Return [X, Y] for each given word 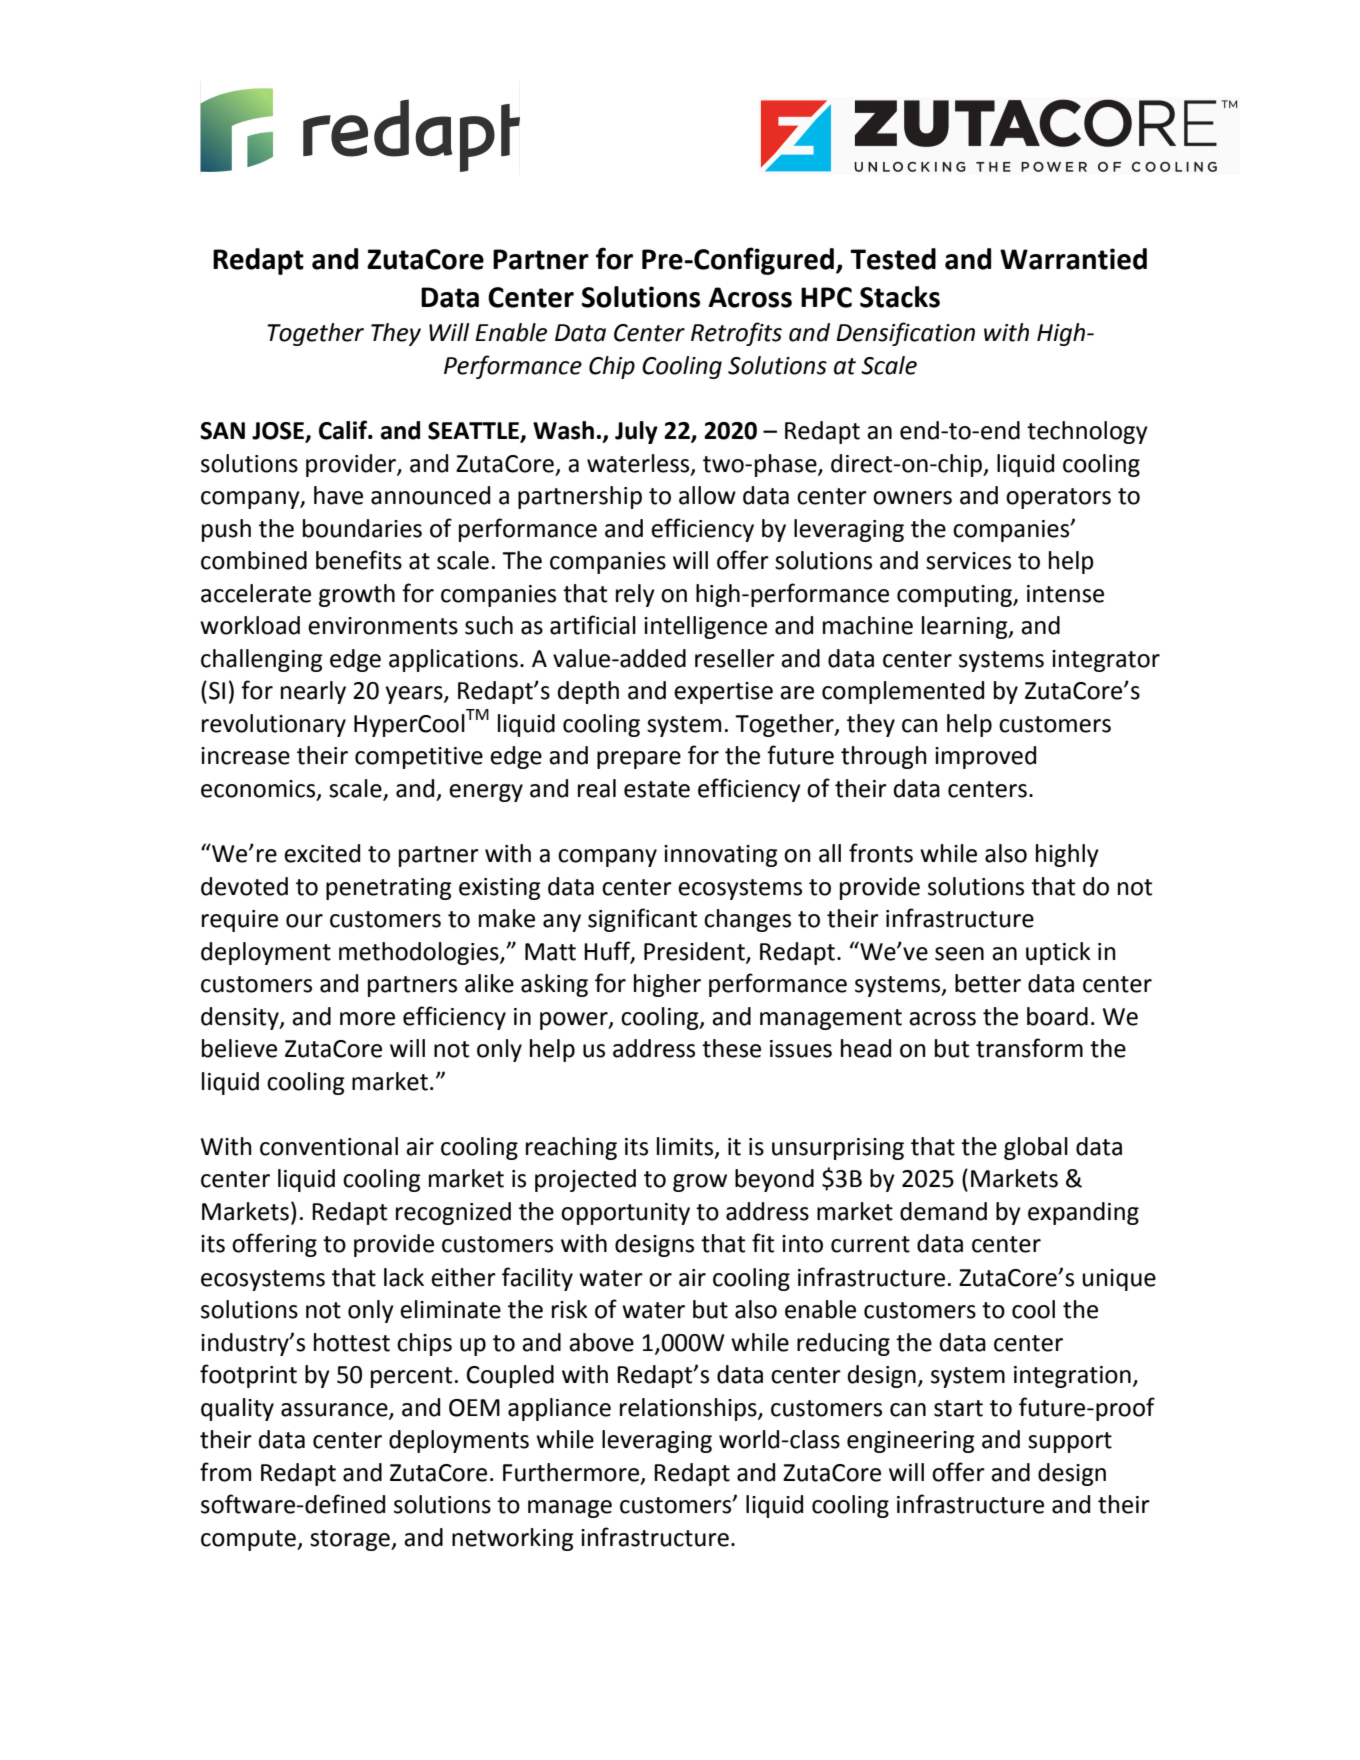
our [304, 921]
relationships [689, 1409]
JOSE [279, 432]
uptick [1058, 953]
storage [351, 1540]
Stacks [900, 297]
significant [642, 920]
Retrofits [736, 334]
